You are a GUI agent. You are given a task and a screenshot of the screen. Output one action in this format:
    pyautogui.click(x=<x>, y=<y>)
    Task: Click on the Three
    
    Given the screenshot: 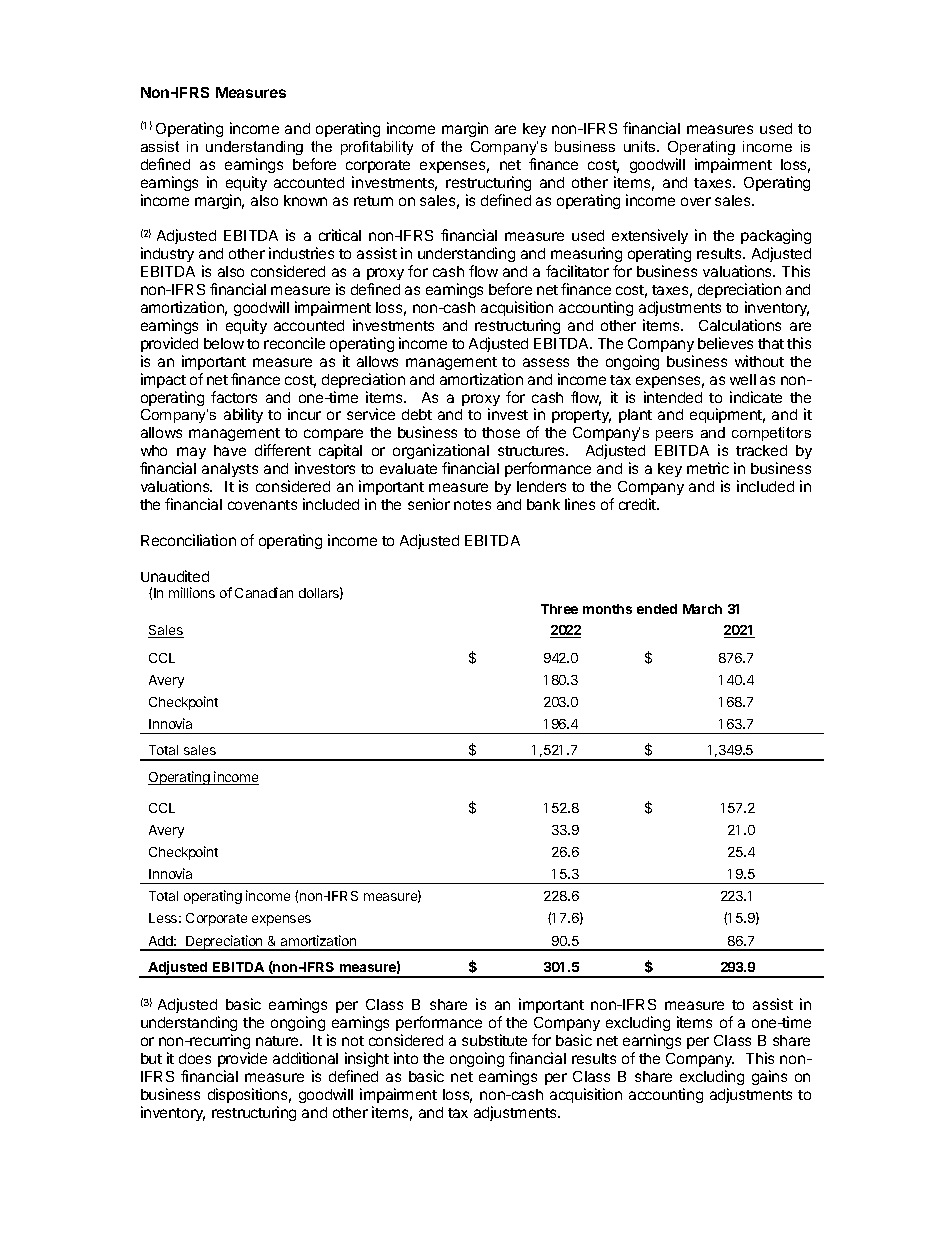 What is the action you would take?
    pyautogui.click(x=559, y=609)
